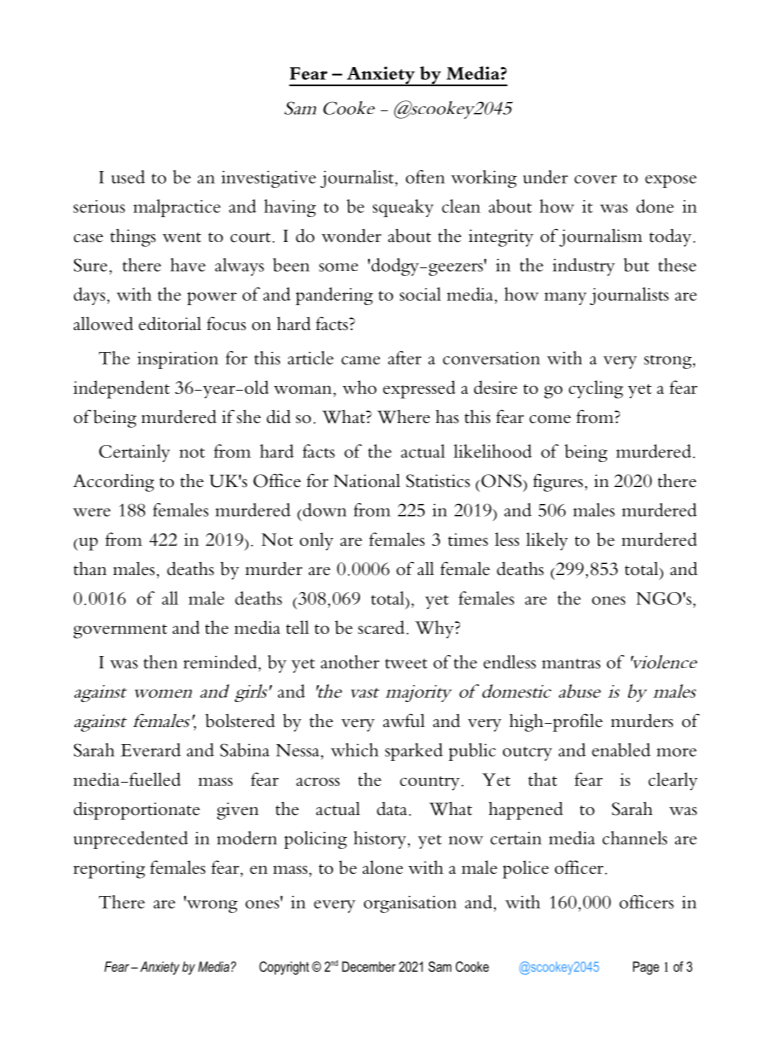 Image resolution: width=771 pixels, height=1055 pixels. Describe the element at coordinates (403, 208) in the page. I see `squeaky` at that location.
